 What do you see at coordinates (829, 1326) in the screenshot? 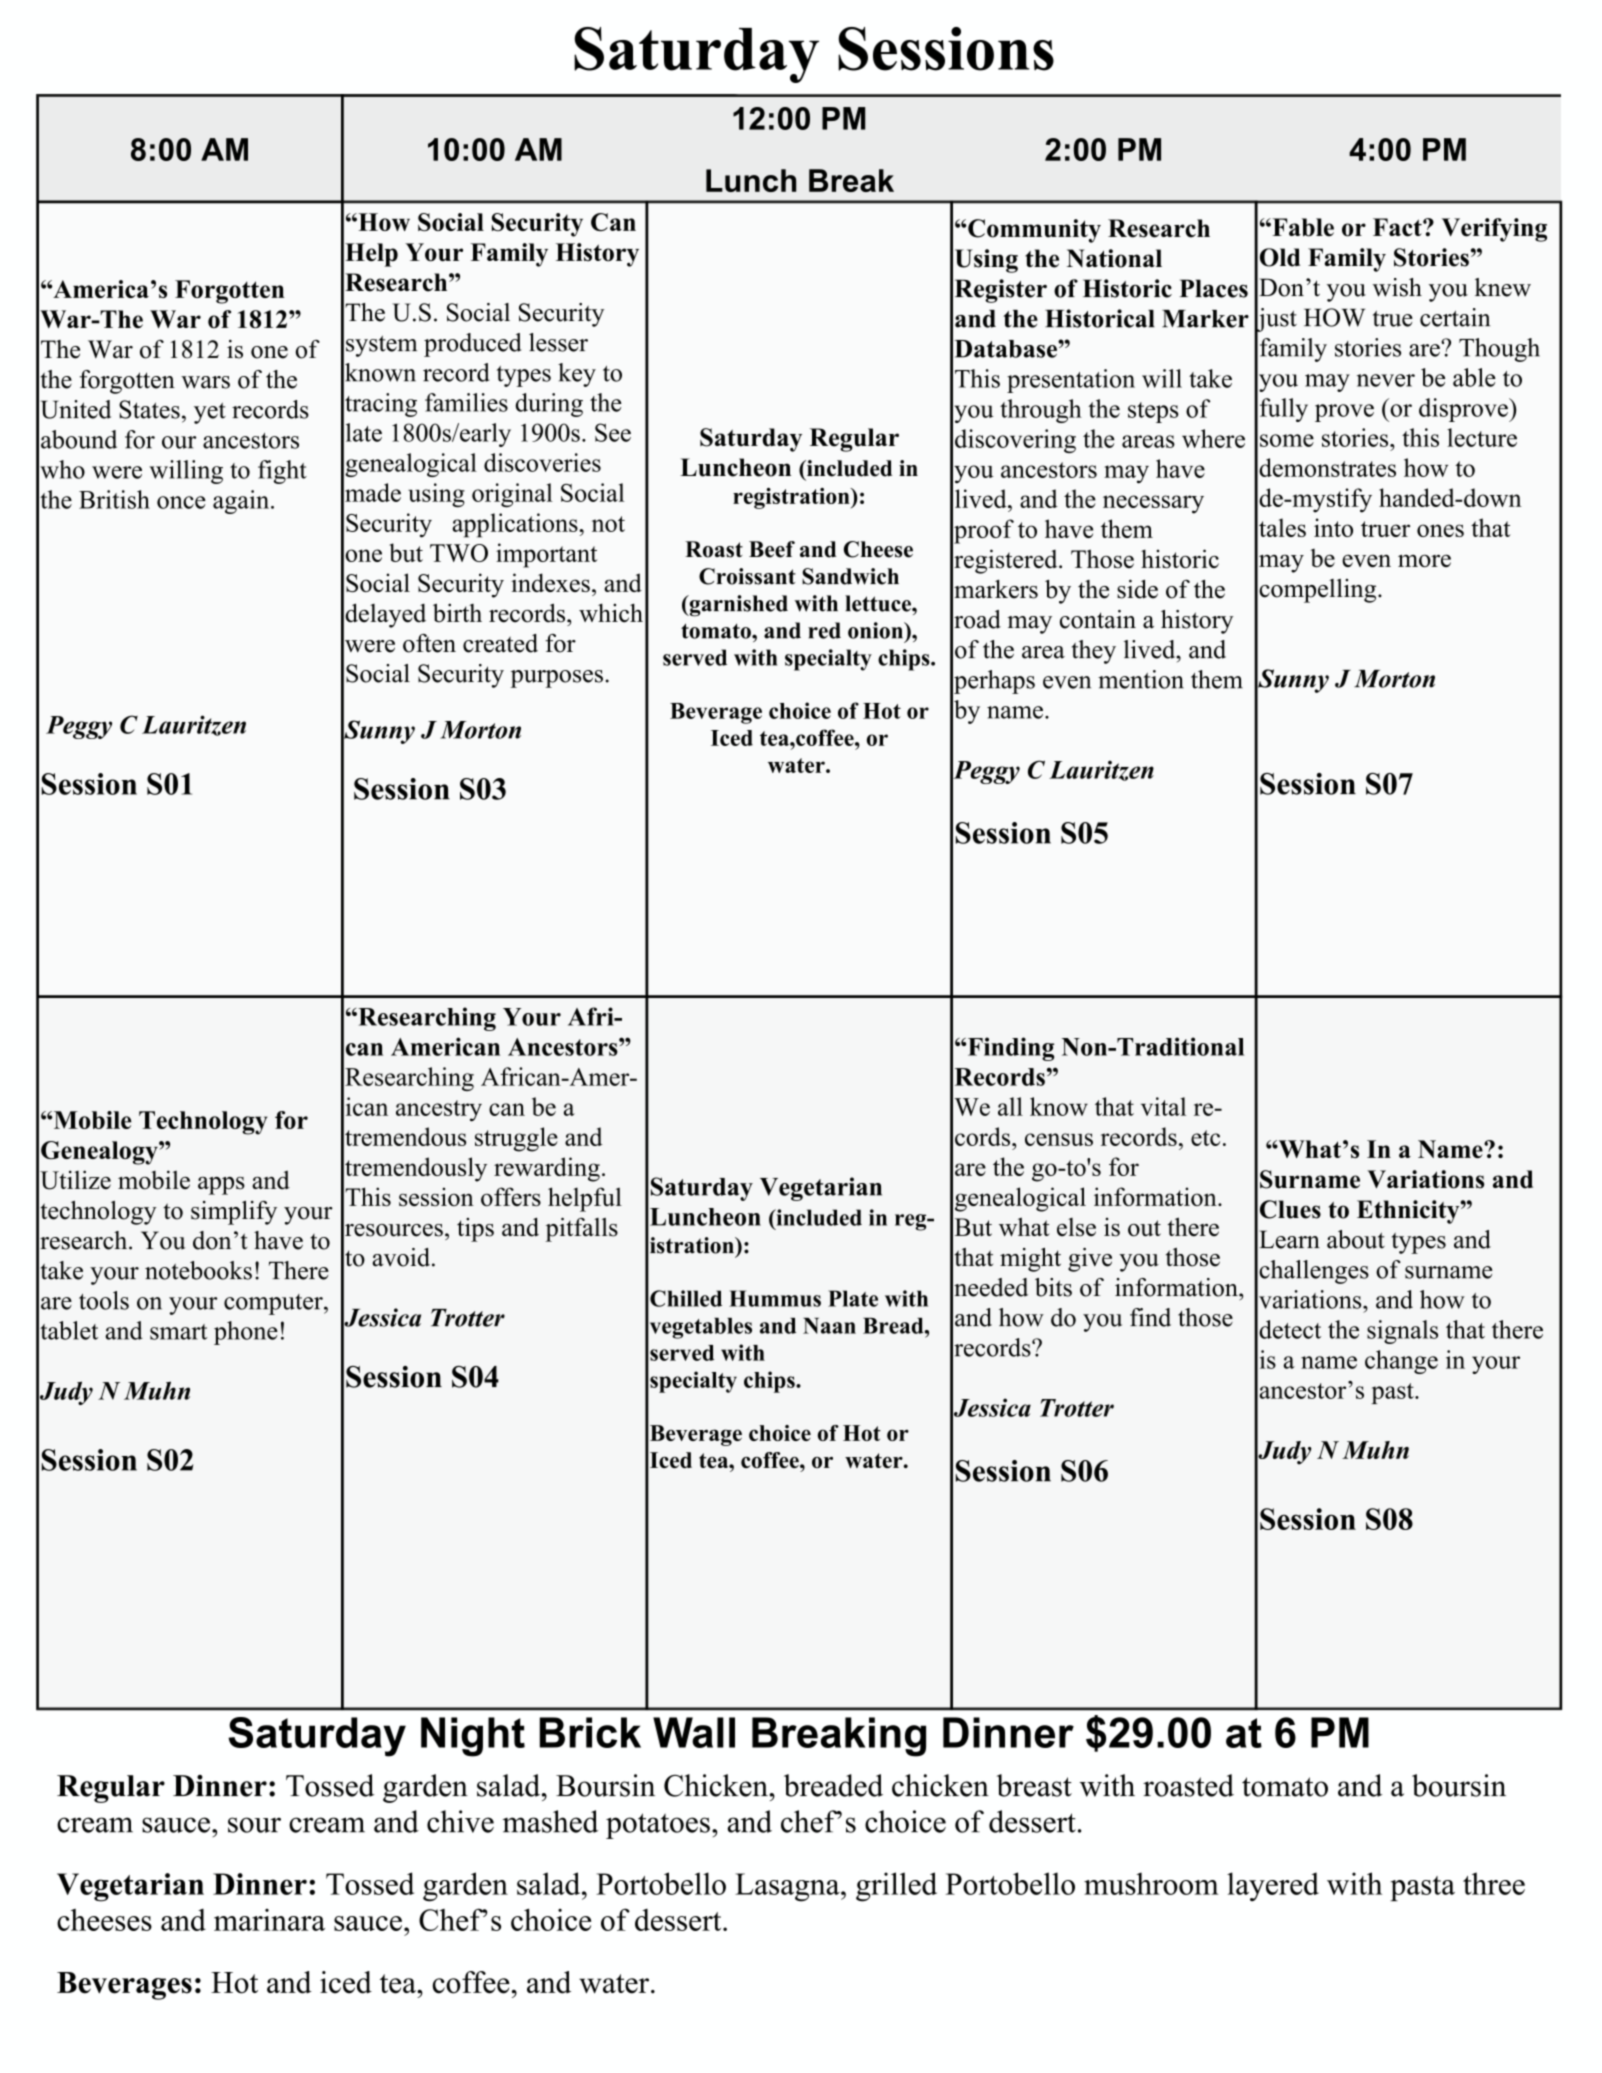
I see `Naan` at bounding box center [829, 1326].
